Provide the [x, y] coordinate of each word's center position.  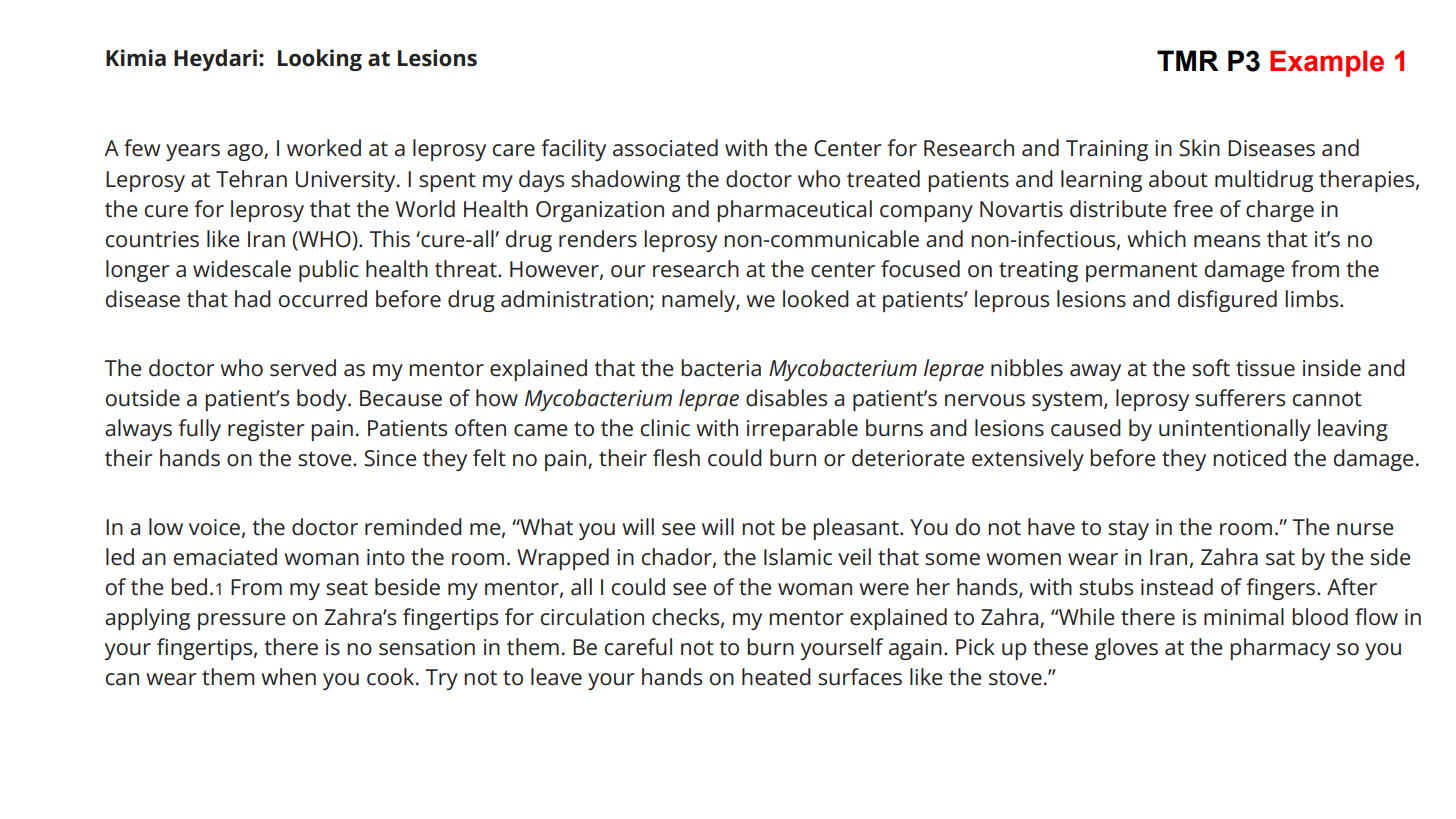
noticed [1249, 458]
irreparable [802, 430]
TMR [1187, 60]
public [329, 271]
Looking [320, 60]
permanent [1142, 272]
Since [390, 458]
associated [665, 148]
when [288, 677]
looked [816, 299]
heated [776, 677]
